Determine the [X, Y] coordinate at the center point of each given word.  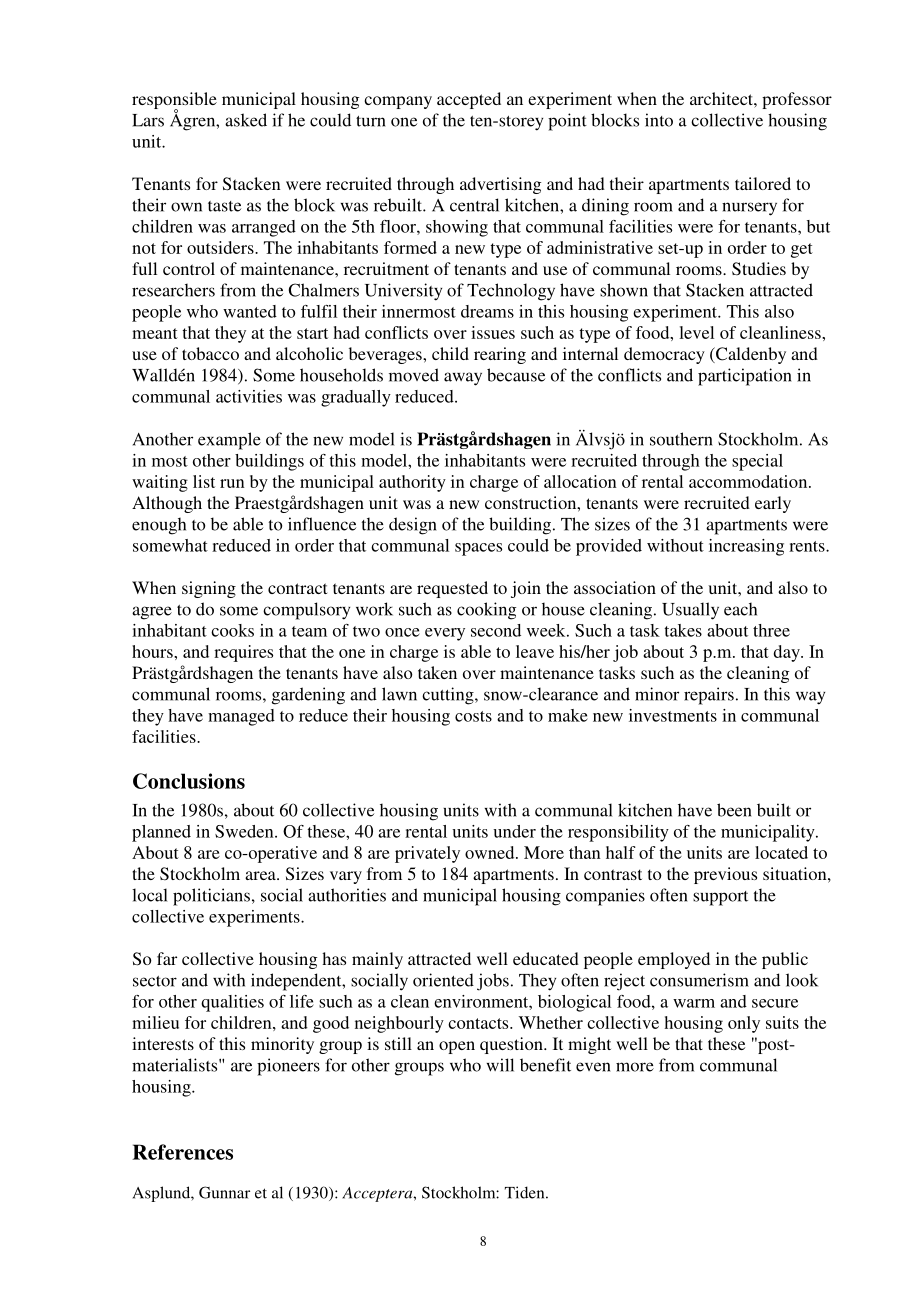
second [496, 630]
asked [246, 120]
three [771, 630]
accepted [469, 100]
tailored [763, 183]
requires [243, 653]
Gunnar [224, 1192]
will [500, 1065]
